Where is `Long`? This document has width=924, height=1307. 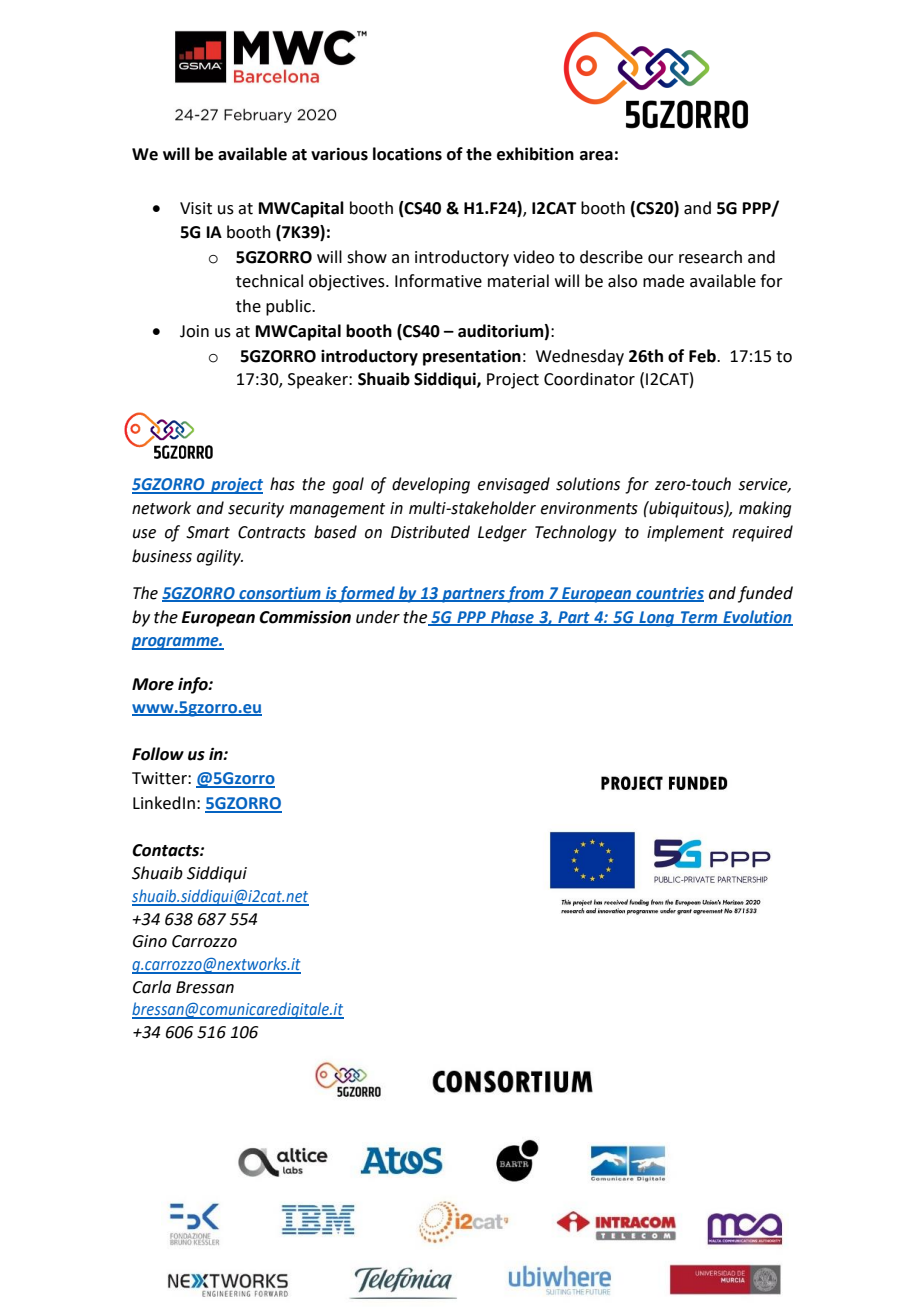
Long is located at coordinates (657, 619).
